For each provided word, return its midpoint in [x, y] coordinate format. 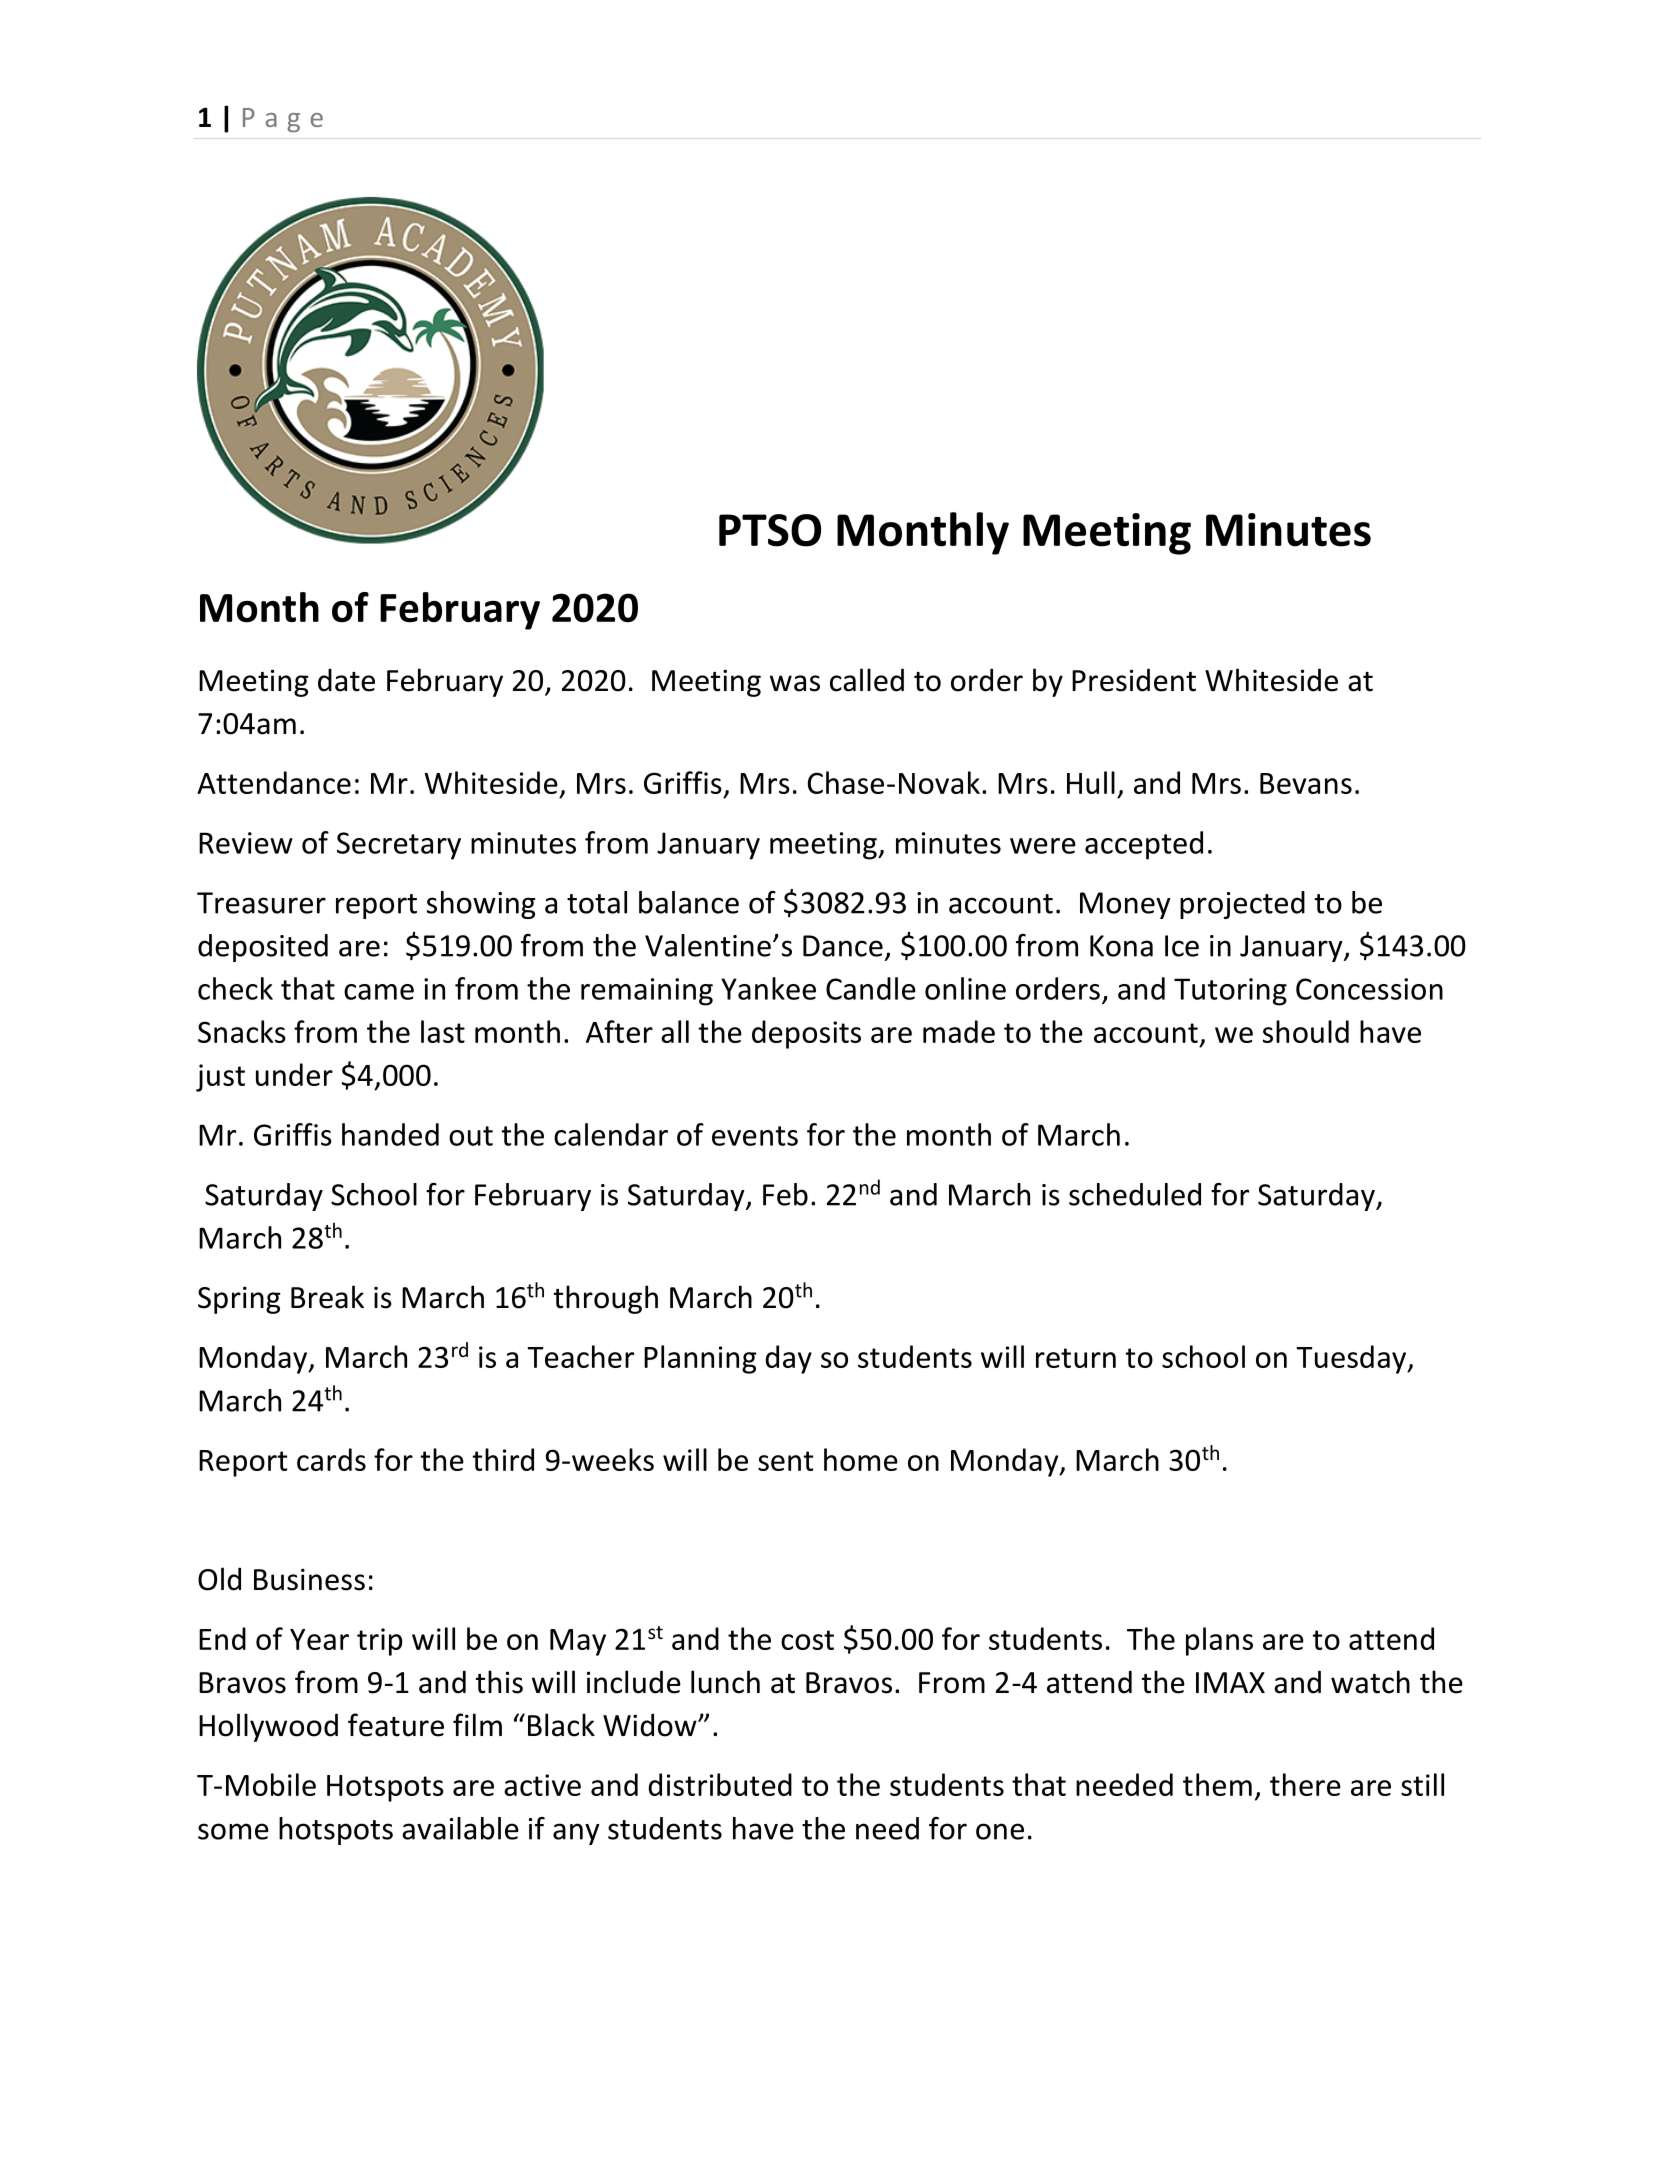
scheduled [1135, 1194]
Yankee [768, 988]
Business [309, 1579]
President [1134, 680]
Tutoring [1230, 992]
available [460, 1828]
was [795, 683]
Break [327, 1297]
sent [785, 1461]
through [606, 1299]
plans [1219, 1641]
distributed [720, 1784]
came [379, 992]
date [346, 680]
